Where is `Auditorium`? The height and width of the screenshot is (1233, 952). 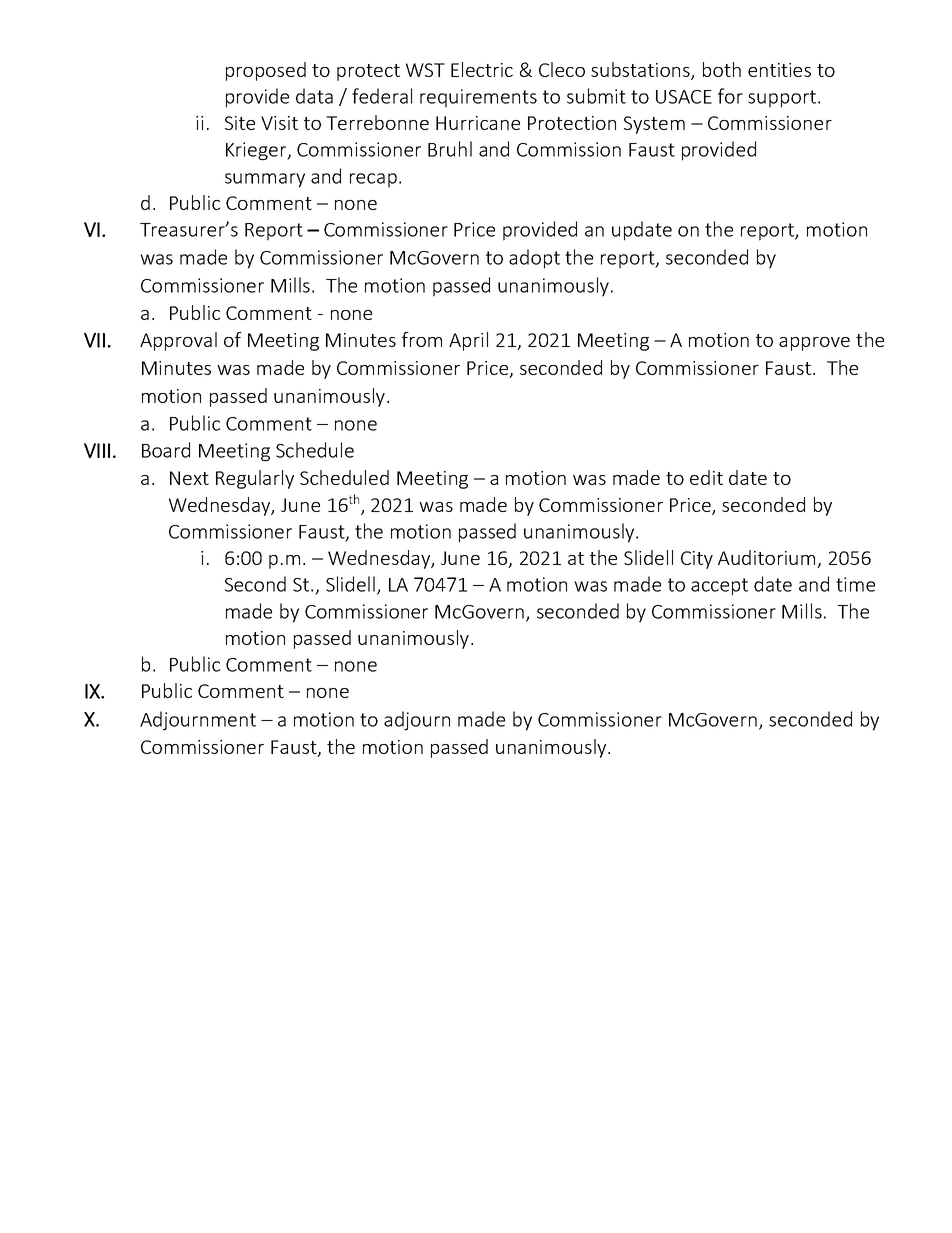
Auditorium is located at coordinates (768, 559).
